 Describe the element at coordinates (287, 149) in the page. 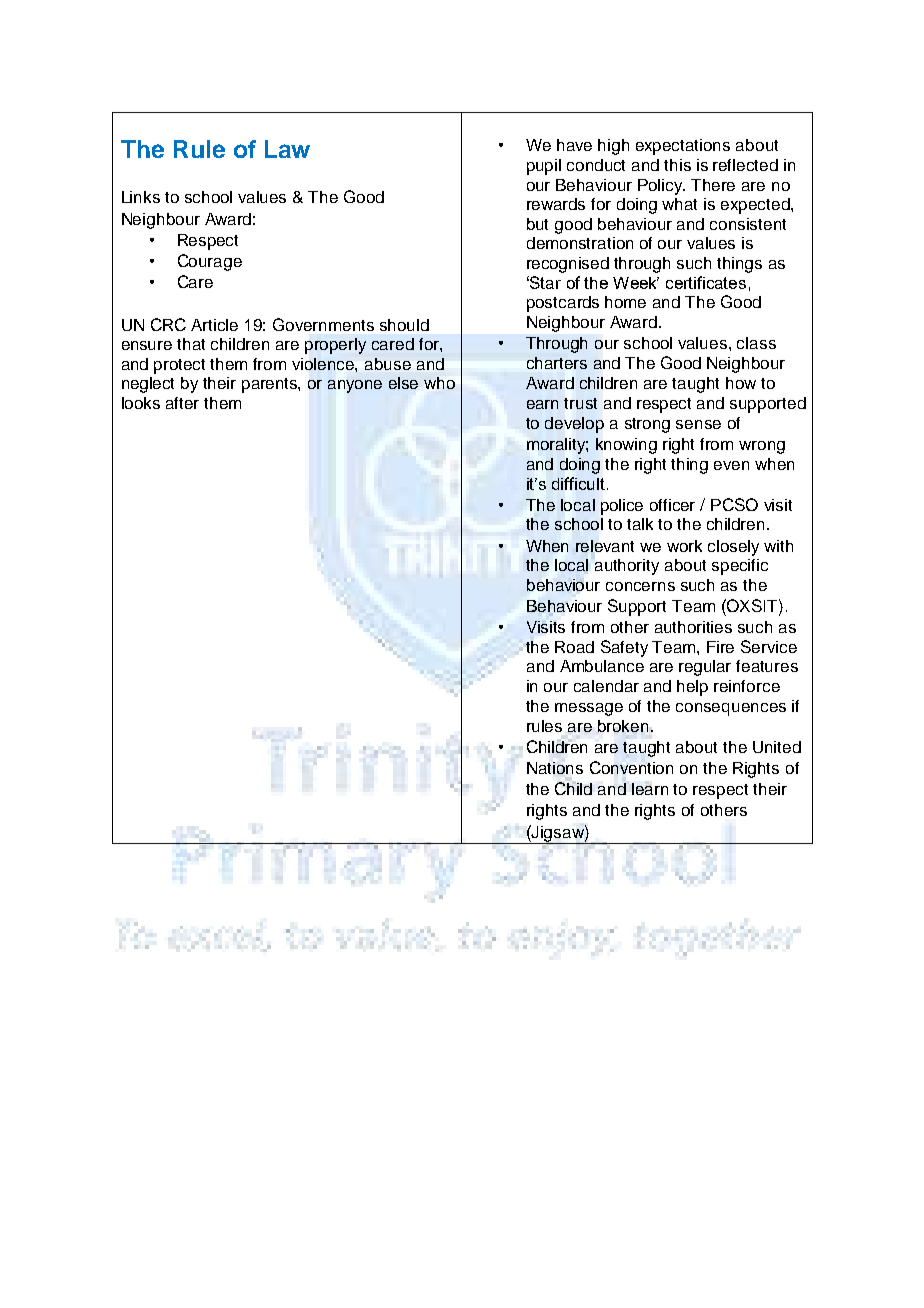

I see `Law` at that location.
